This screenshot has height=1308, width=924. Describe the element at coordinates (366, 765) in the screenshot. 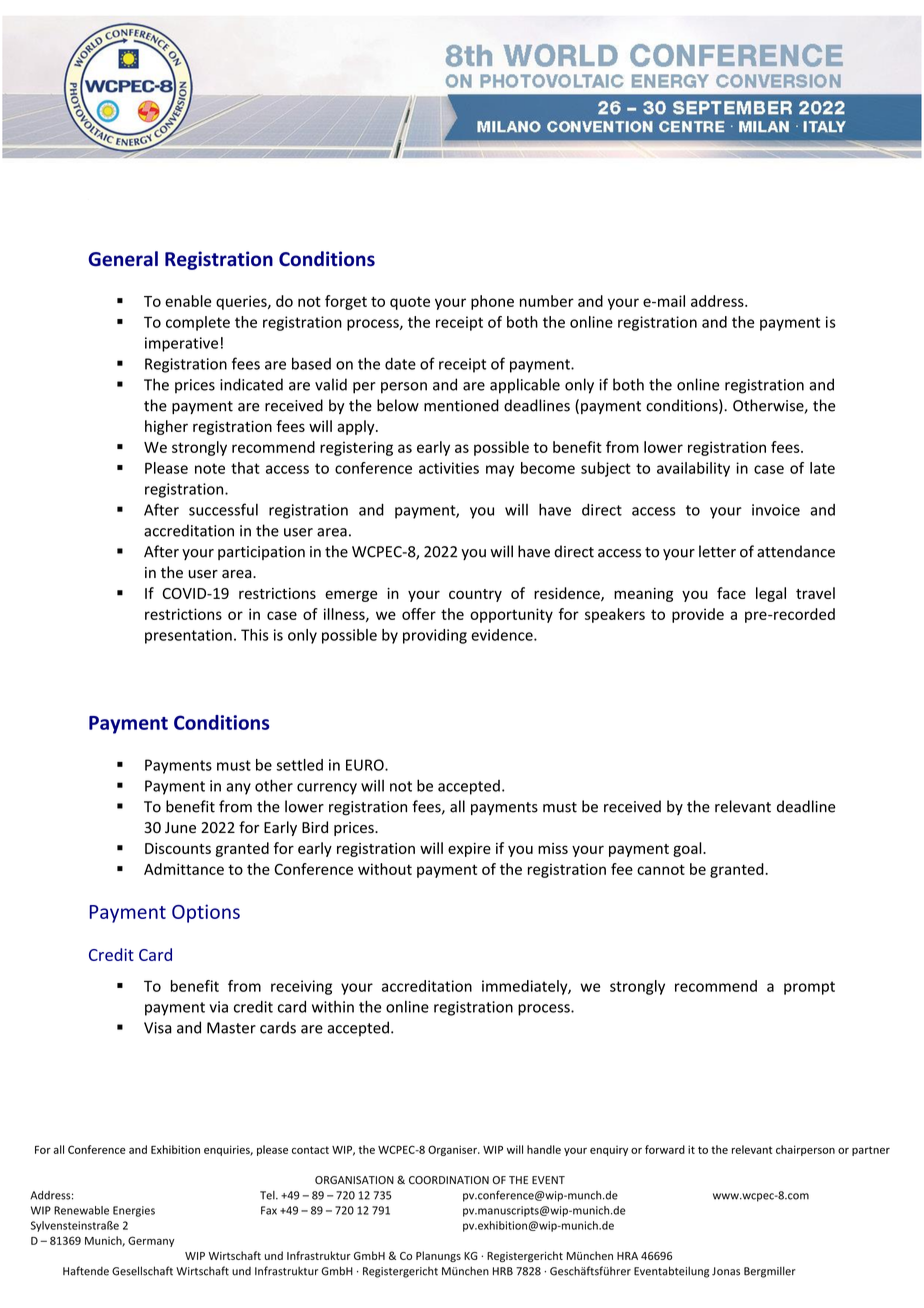

I see `EURO` at that location.
